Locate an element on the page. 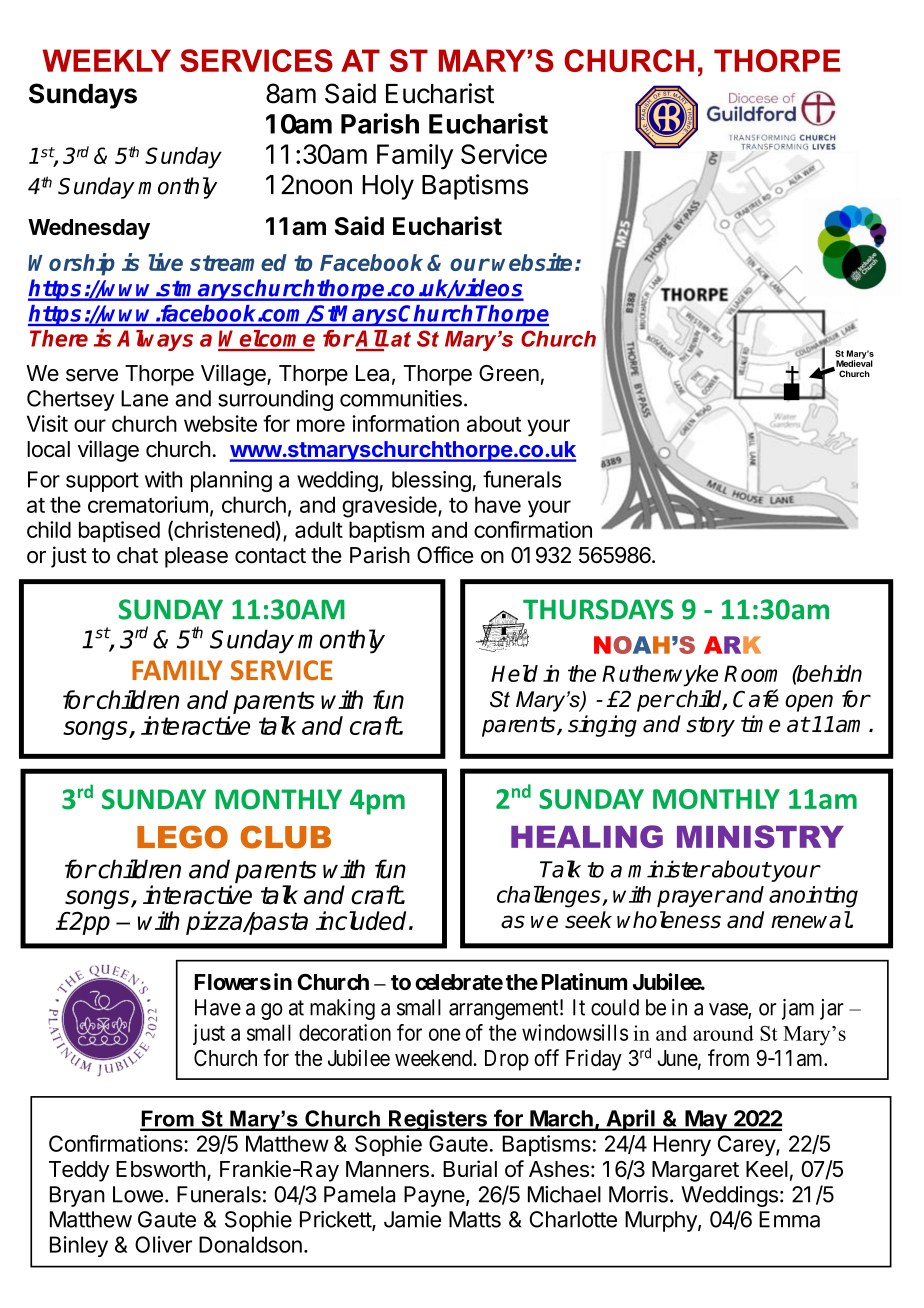  Bryan is located at coordinates (77, 1196).
